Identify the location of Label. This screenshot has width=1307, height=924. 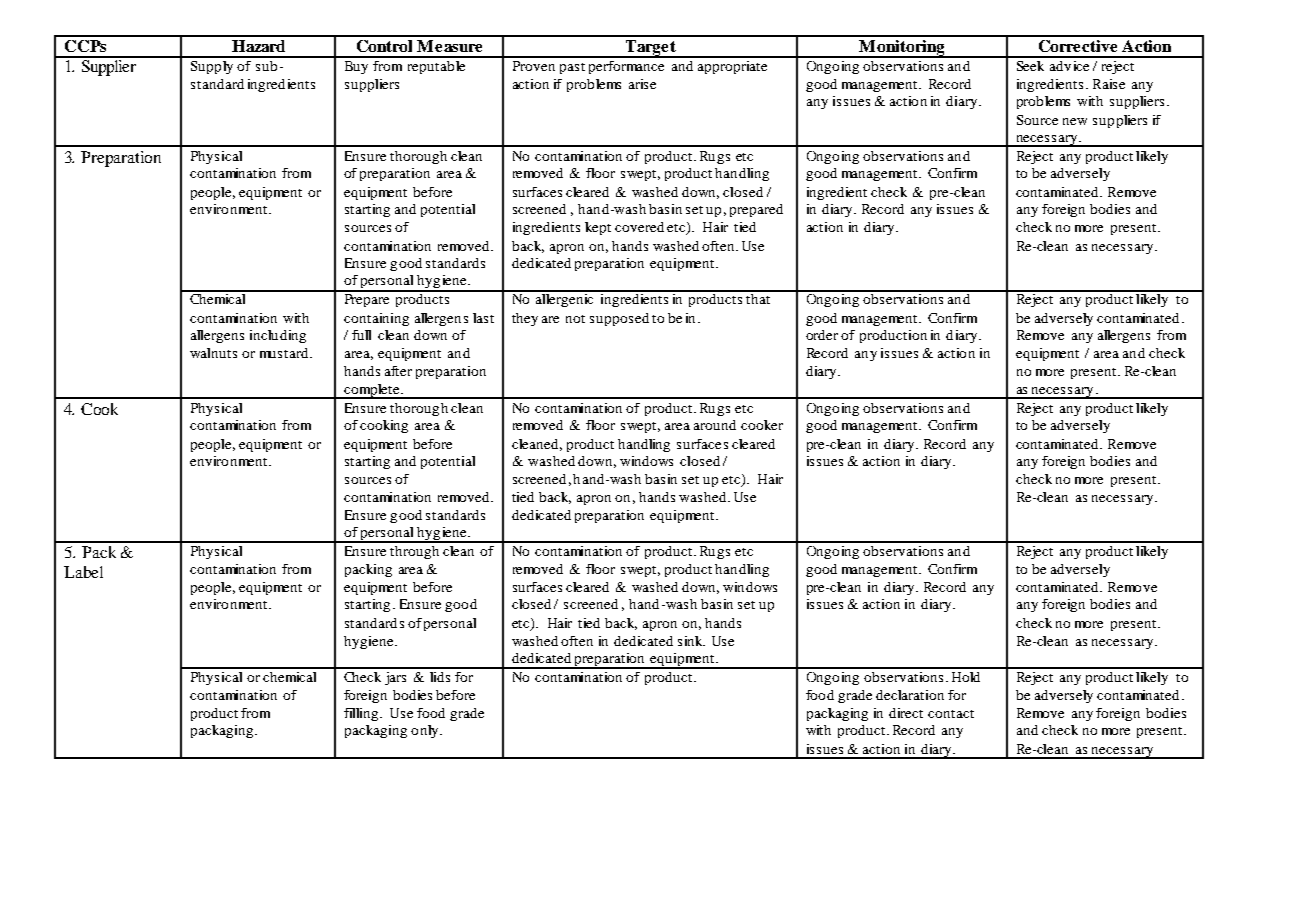
(83, 572).
